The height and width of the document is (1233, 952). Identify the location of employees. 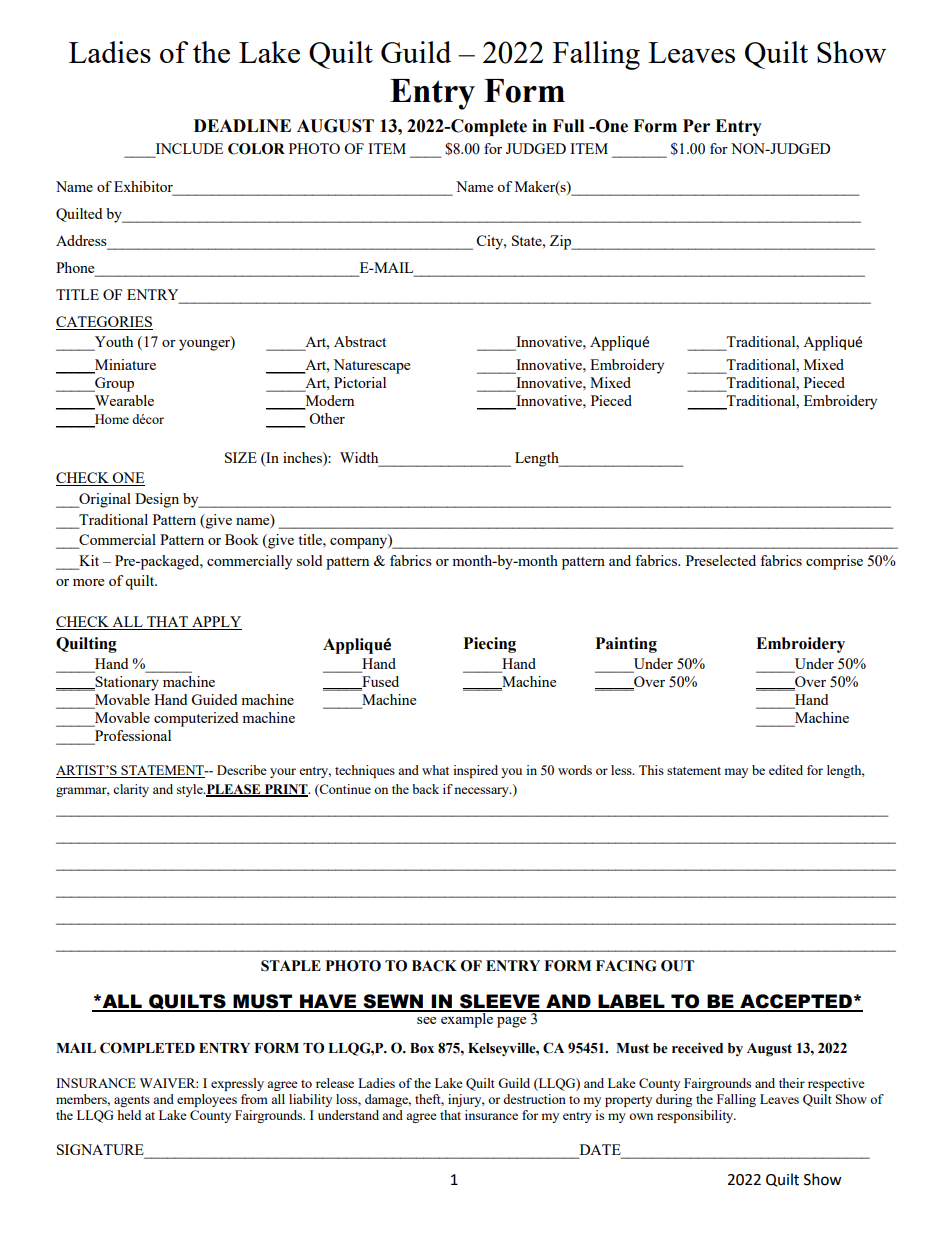
(207, 1100).
